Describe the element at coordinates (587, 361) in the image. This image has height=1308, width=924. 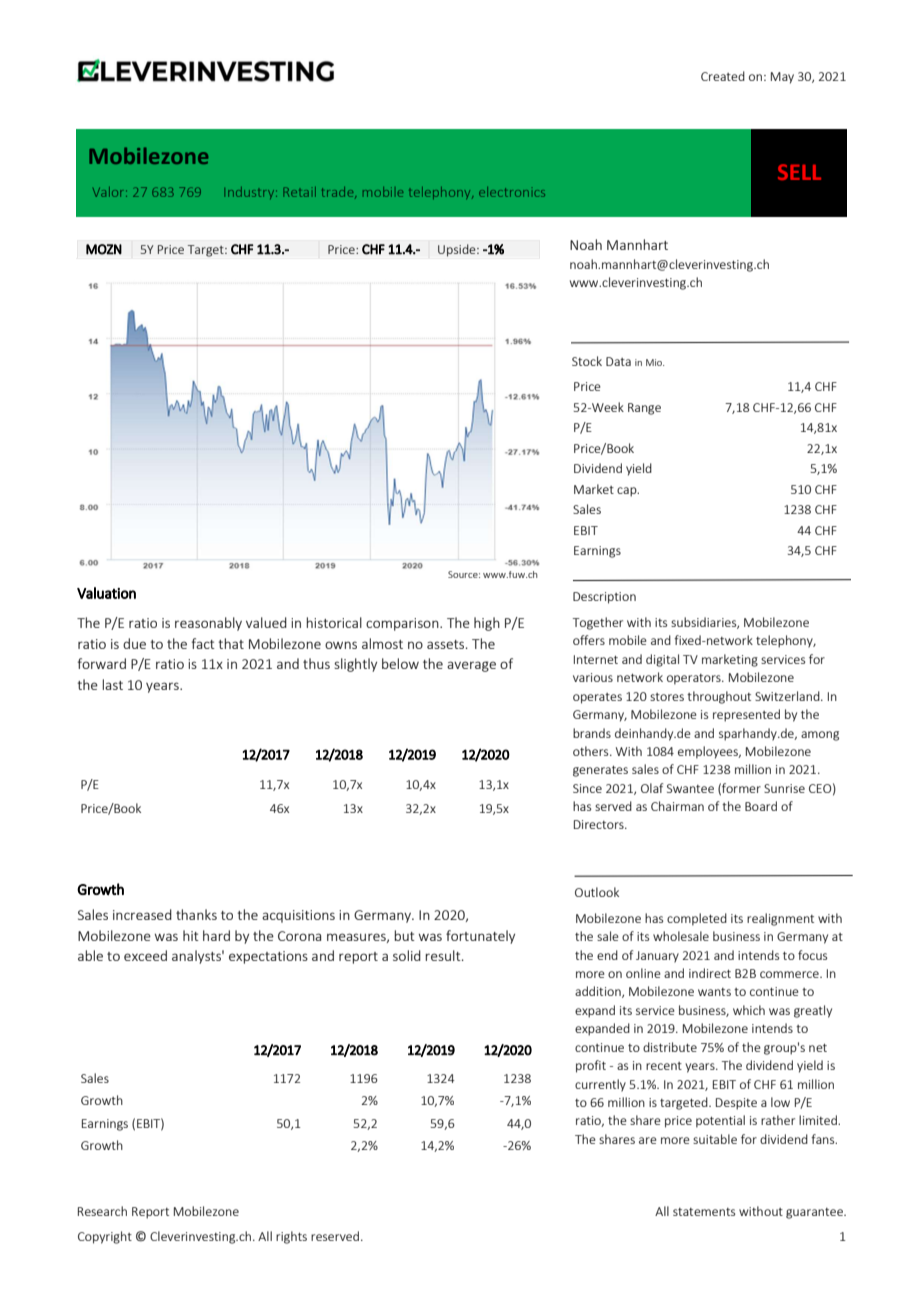
I see `Stock` at that location.
